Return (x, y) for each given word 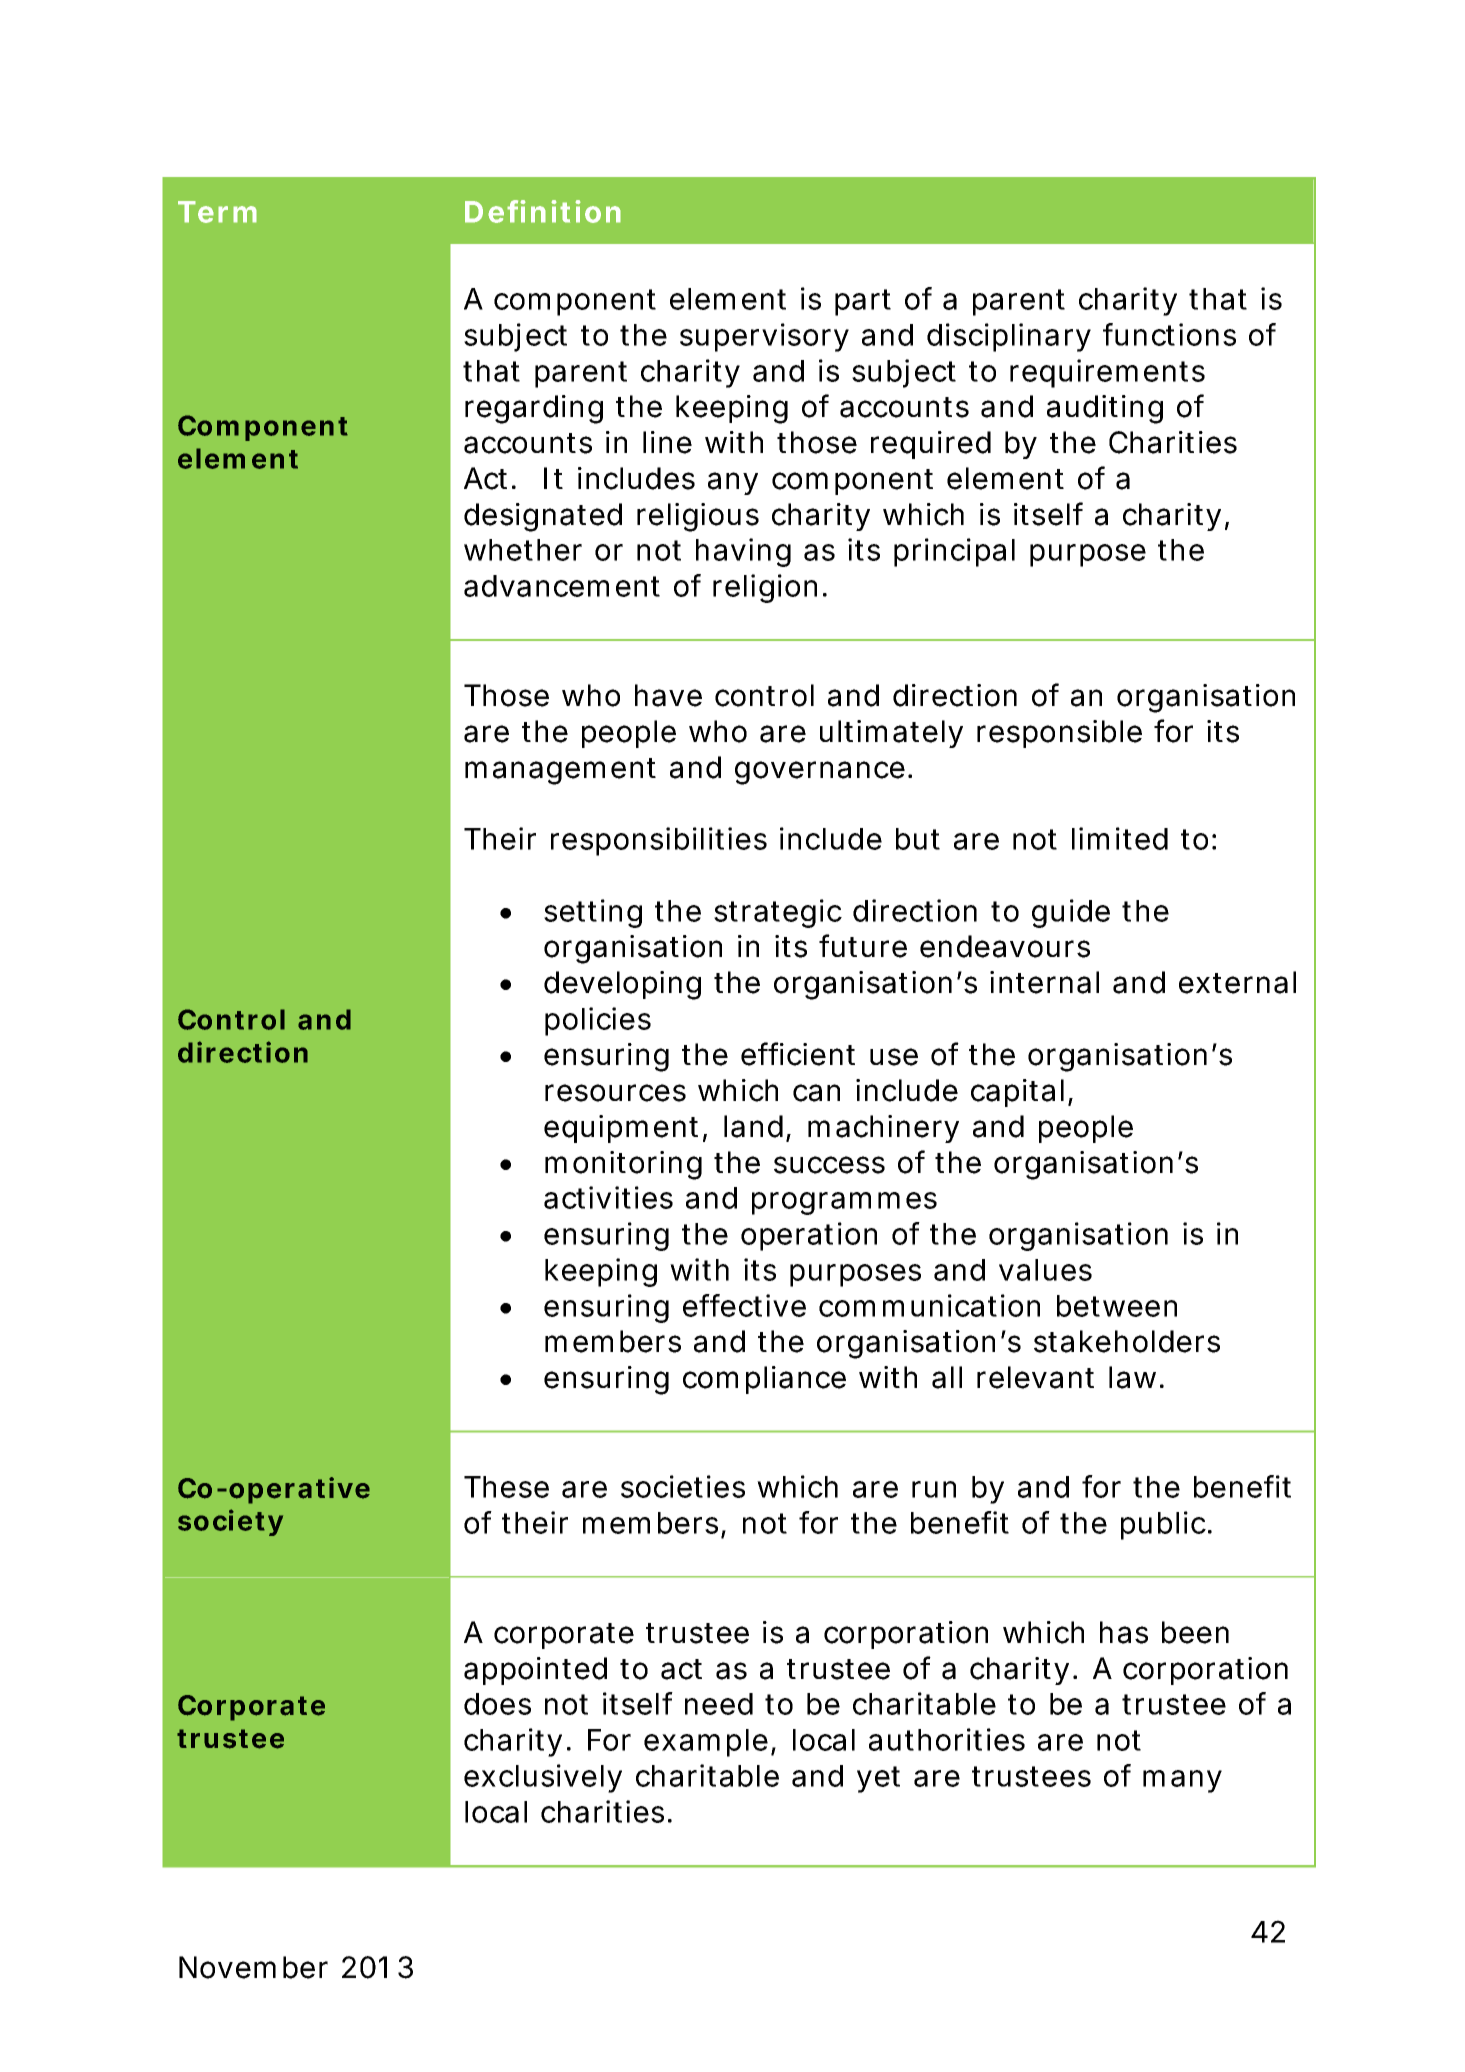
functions (1169, 334)
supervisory (764, 337)
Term (217, 212)
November (253, 1967)
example (706, 1743)
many (1182, 1781)
